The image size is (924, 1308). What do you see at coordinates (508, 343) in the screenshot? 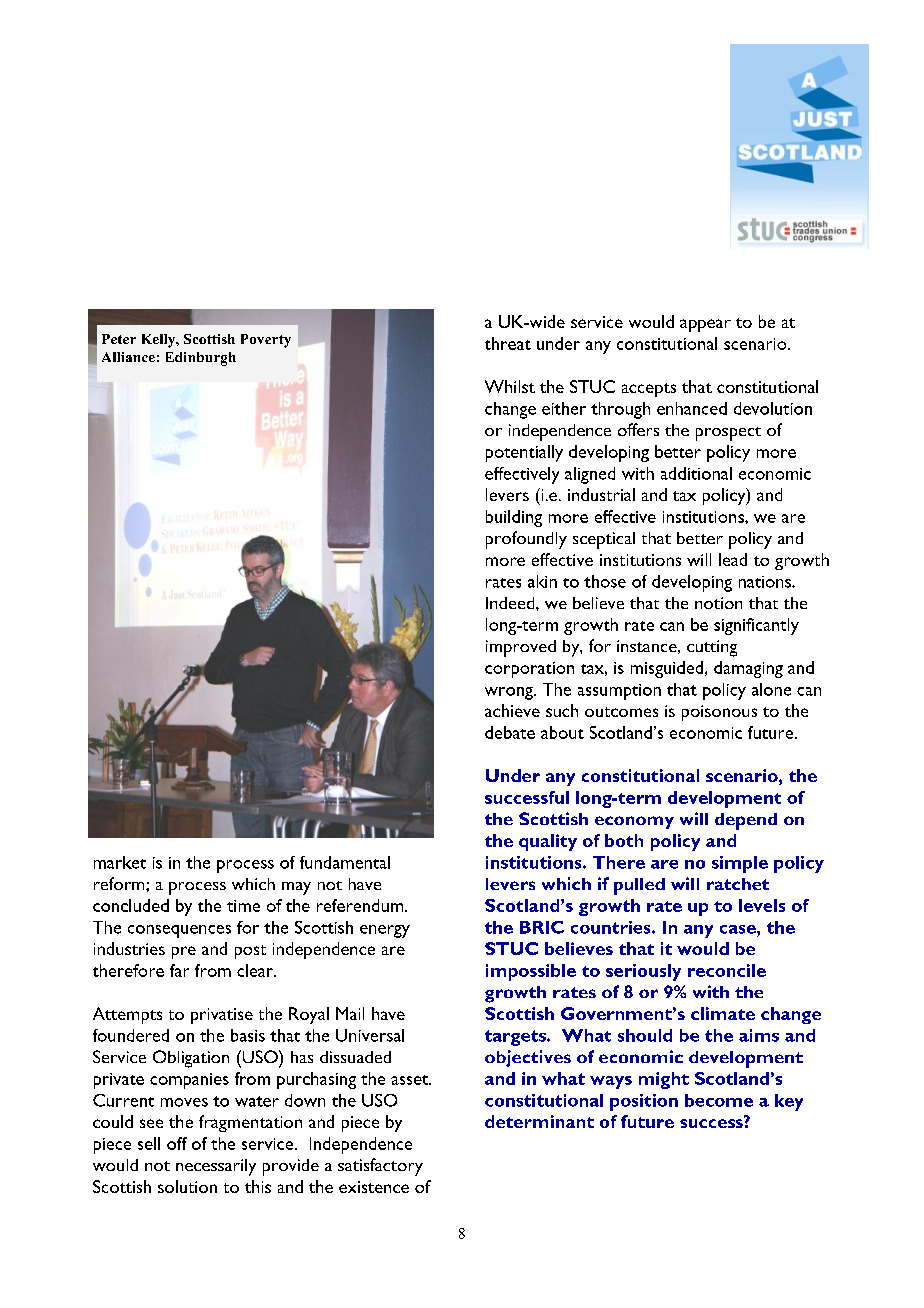
I see `threat` at bounding box center [508, 343].
